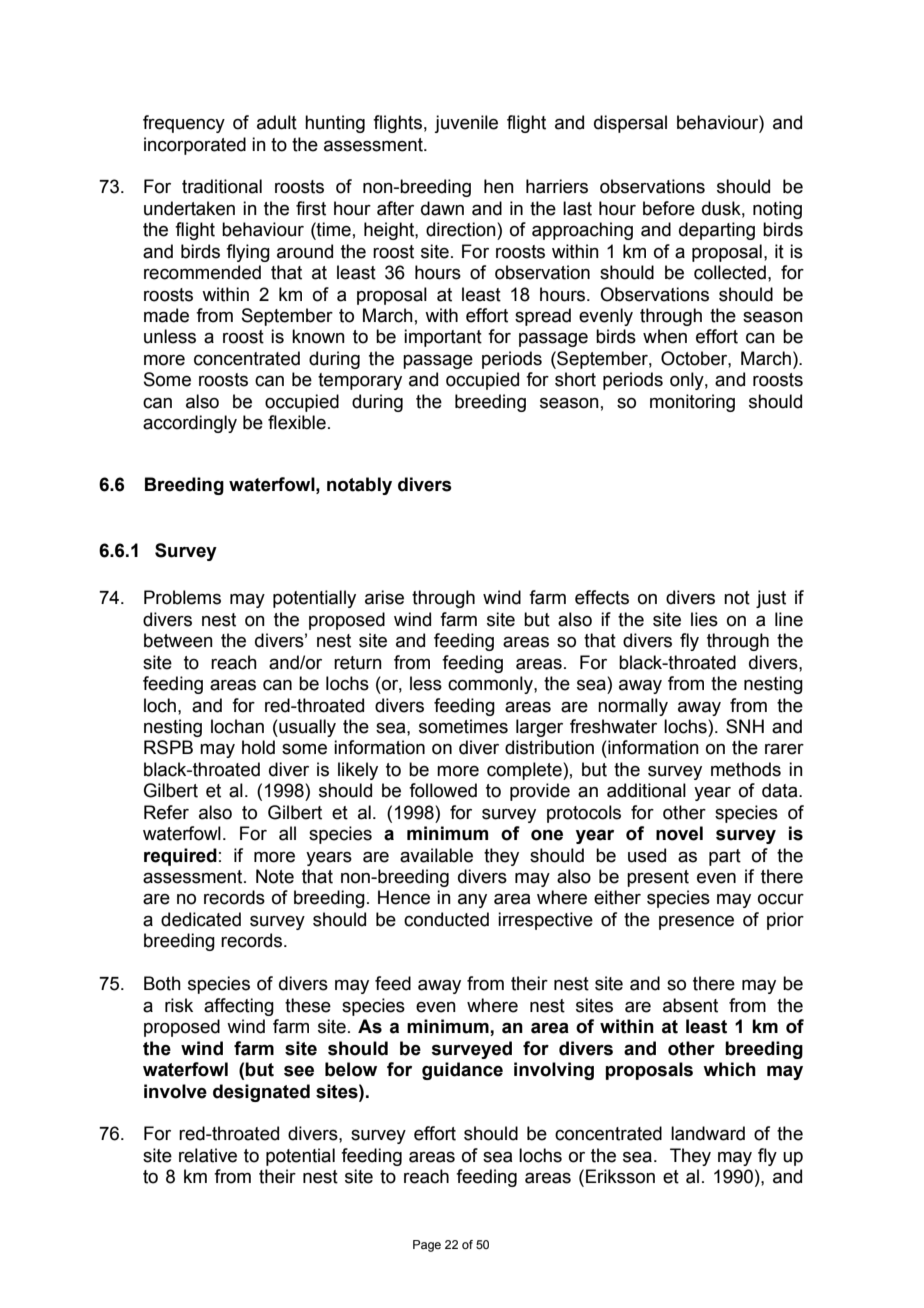  I want to click on just, so click(771, 599).
